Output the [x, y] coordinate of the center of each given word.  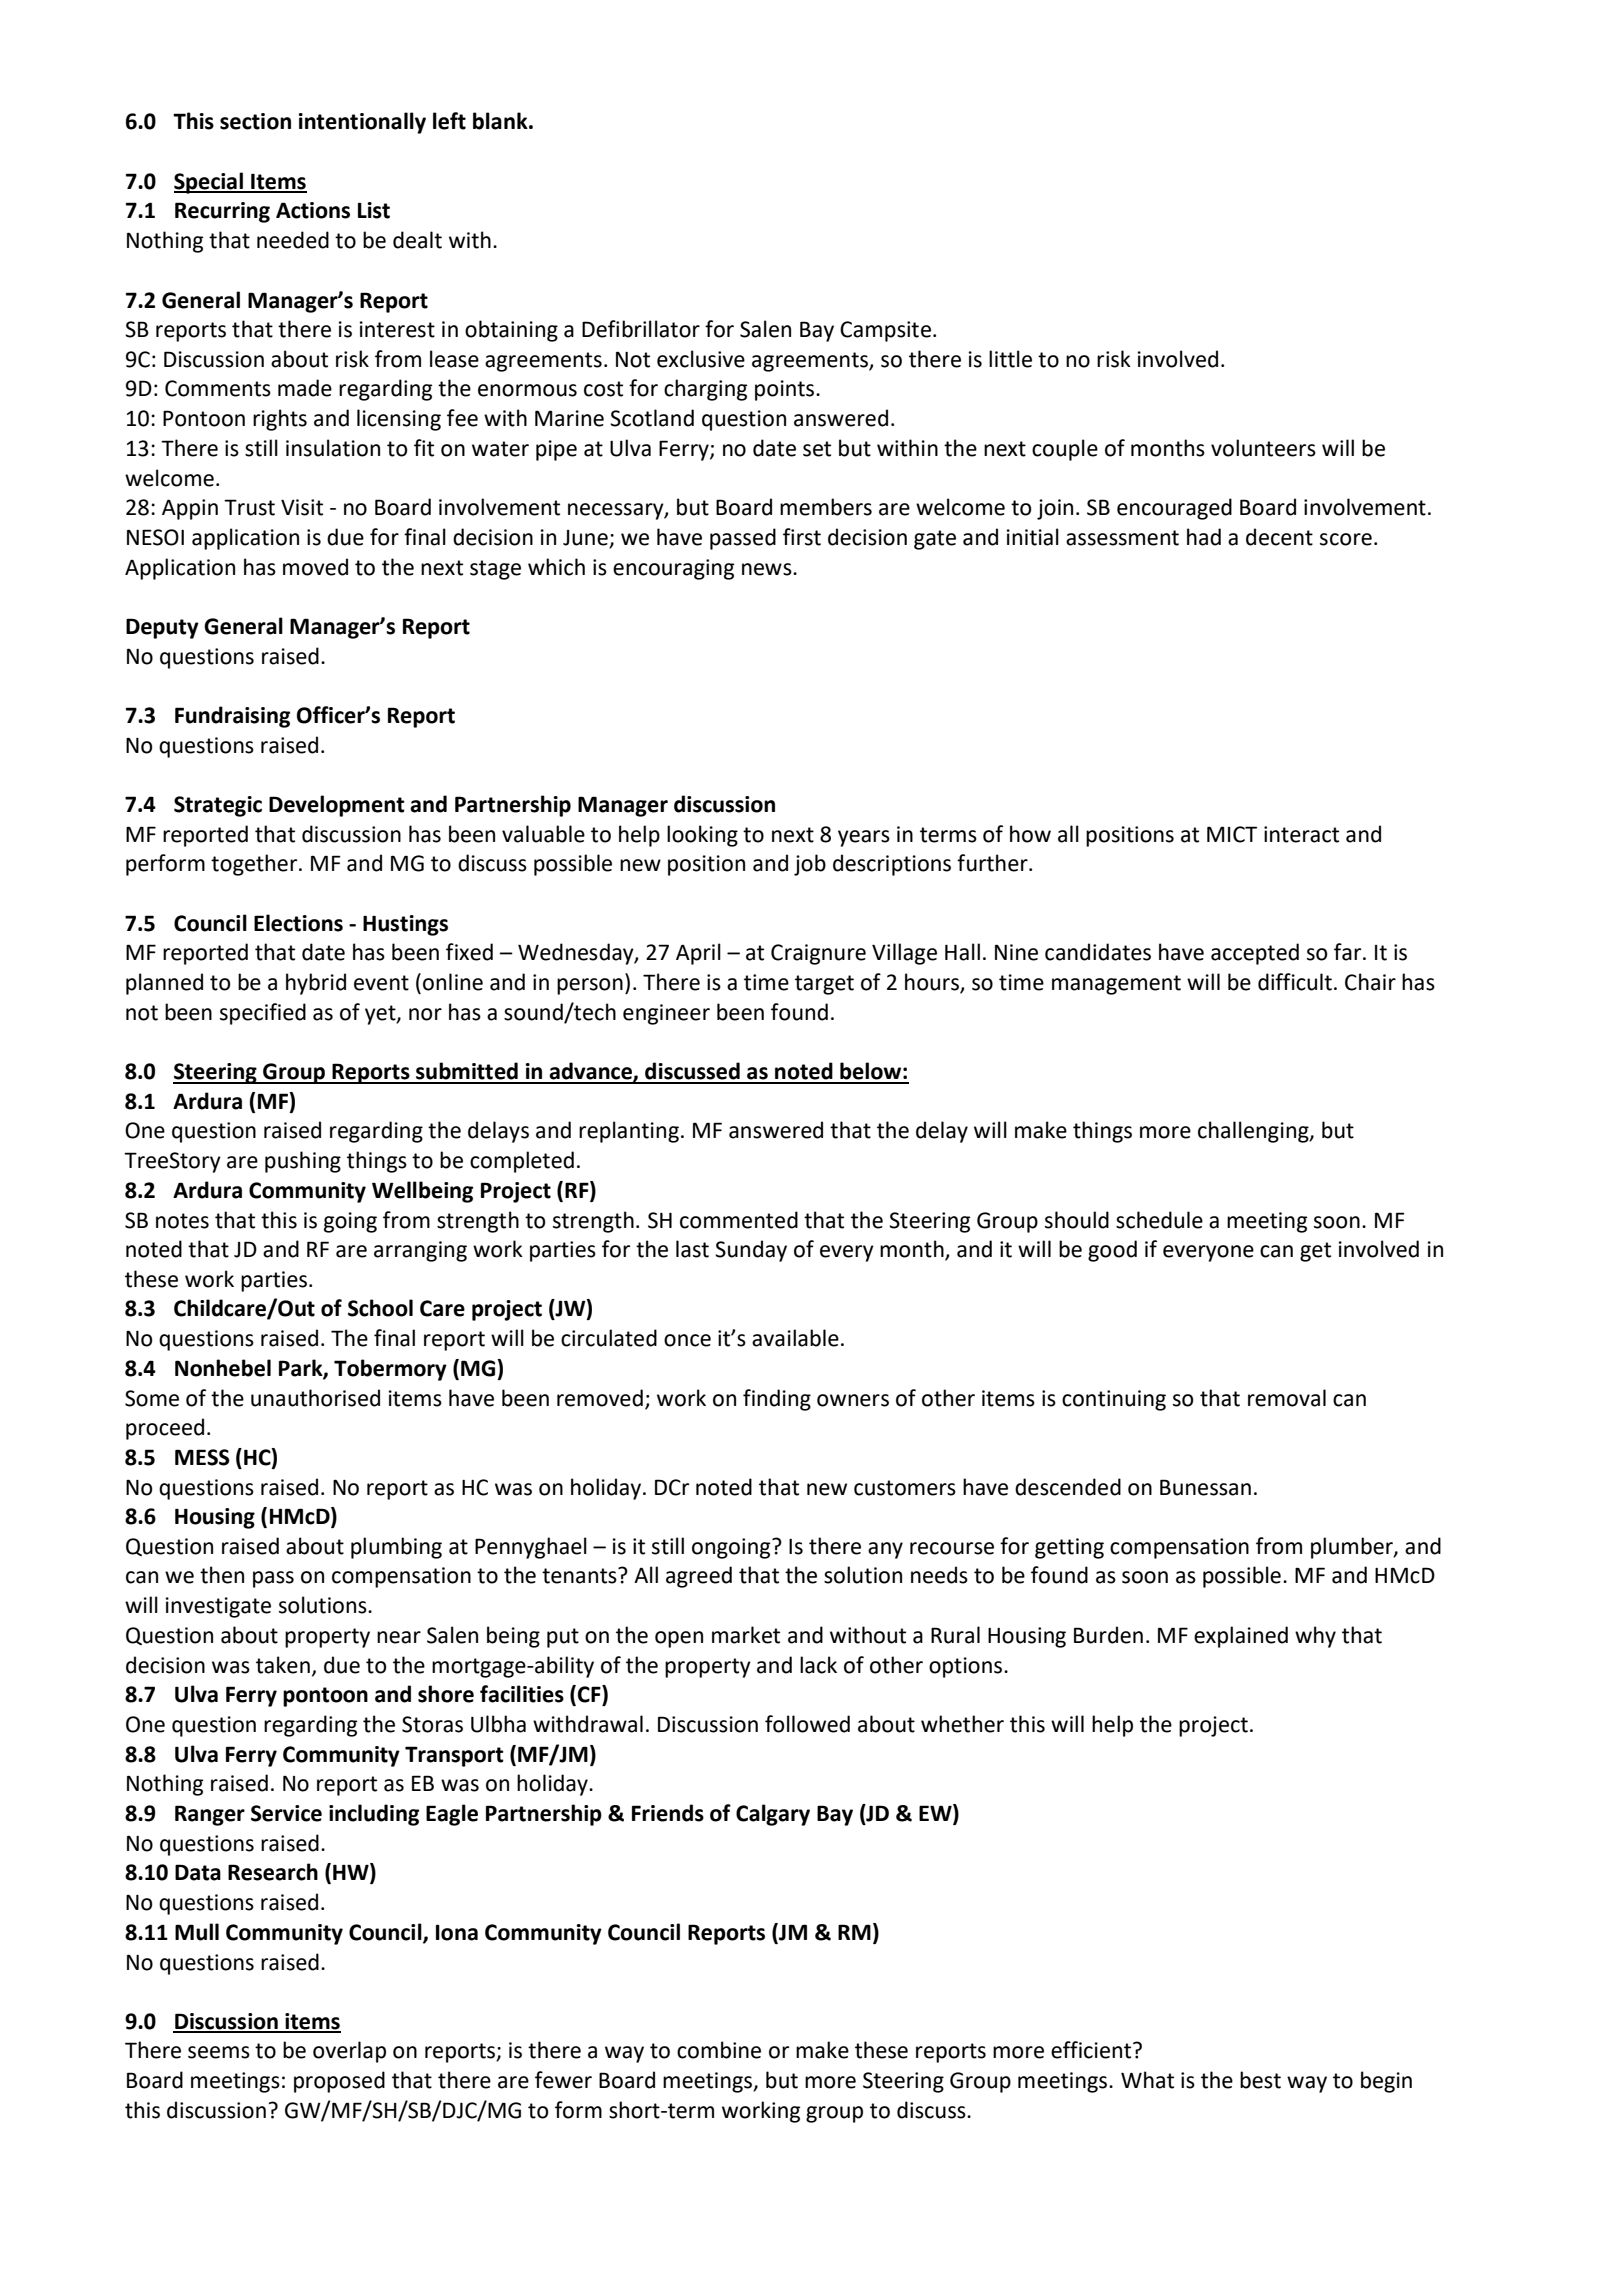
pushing [303, 1162]
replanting [629, 1132]
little [1010, 359]
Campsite [885, 331]
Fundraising [232, 717]
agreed [699, 1577]
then [222, 1575]
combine [719, 2050]
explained [1241, 1637]
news [768, 569]
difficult [1295, 982]
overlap [349, 2052]
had [1204, 537]
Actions [313, 210]
